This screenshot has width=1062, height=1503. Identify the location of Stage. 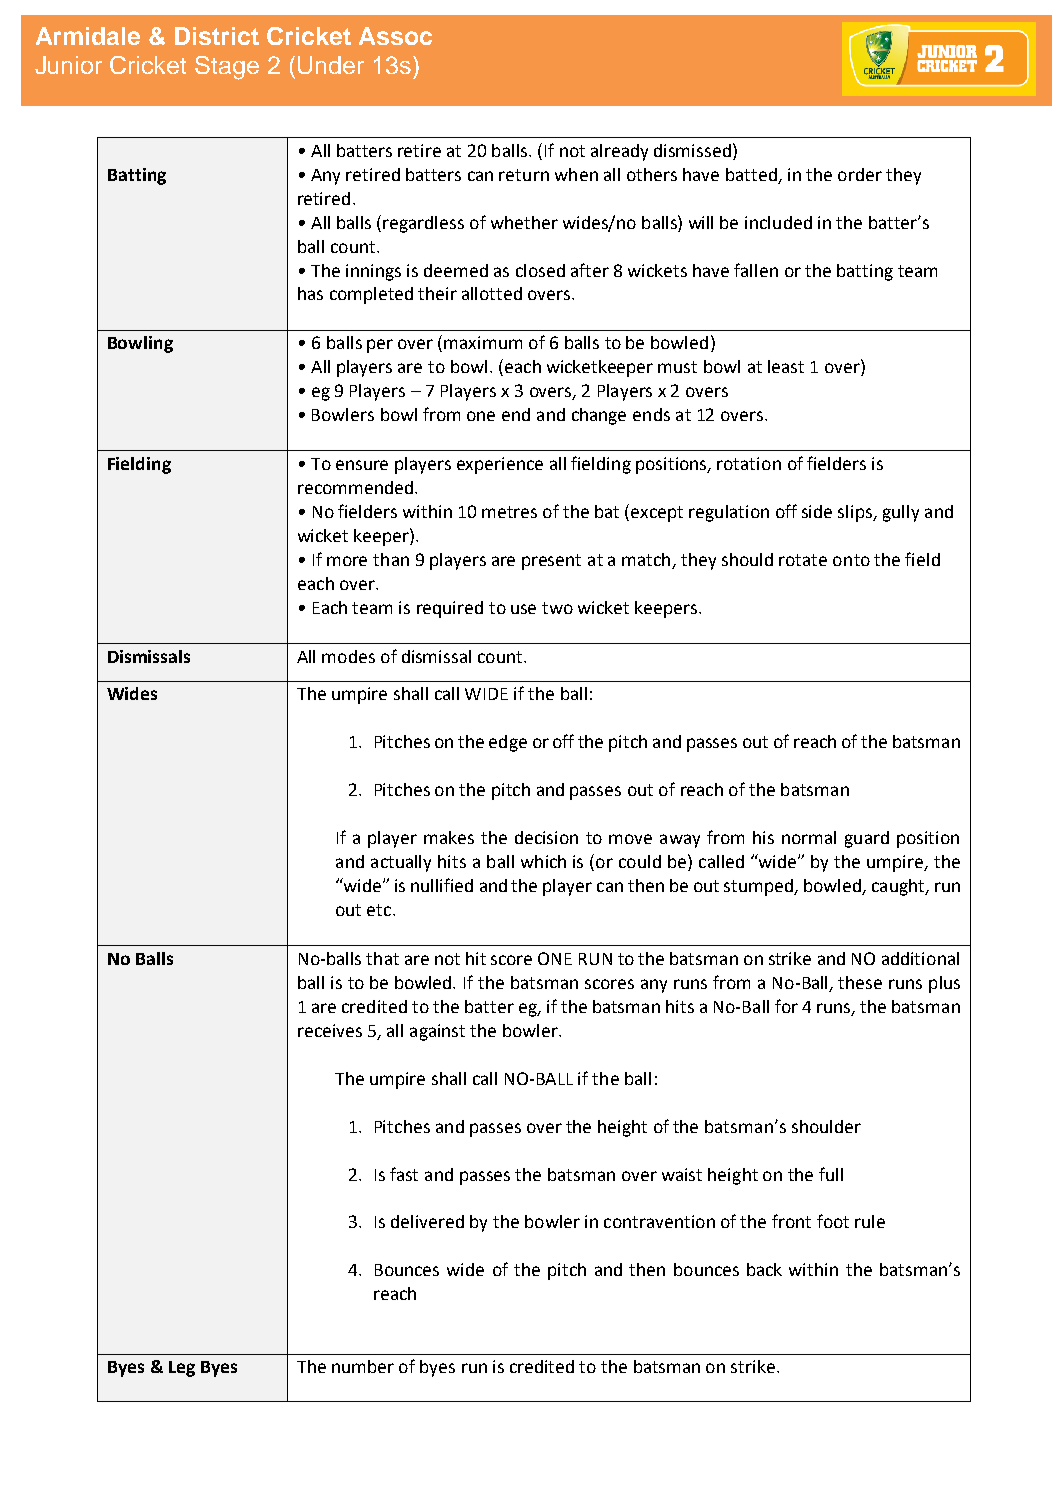
(227, 68).
